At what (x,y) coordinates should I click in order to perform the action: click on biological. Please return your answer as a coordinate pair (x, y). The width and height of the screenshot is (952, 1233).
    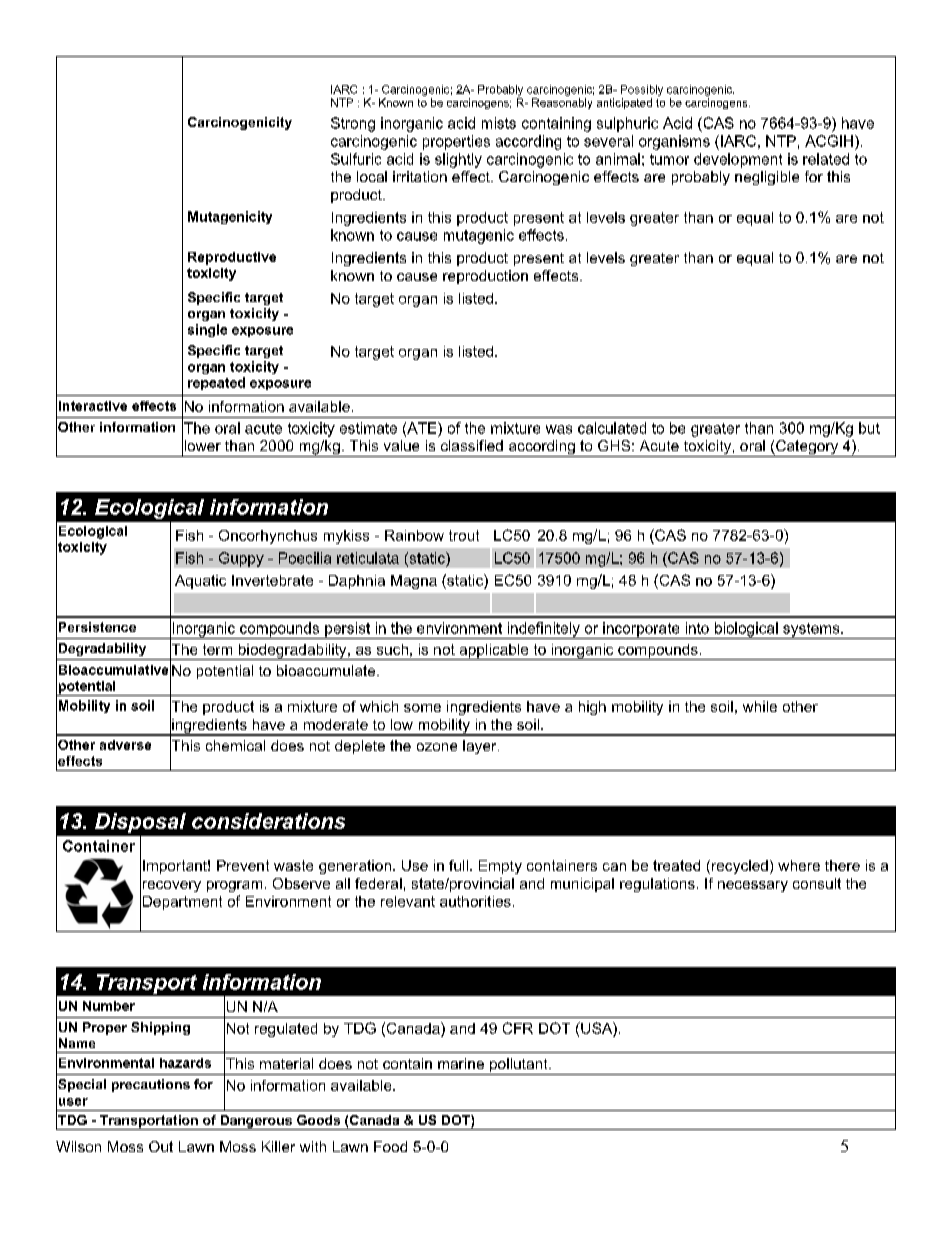
    Looking at the image, I should click on (746, 630).
